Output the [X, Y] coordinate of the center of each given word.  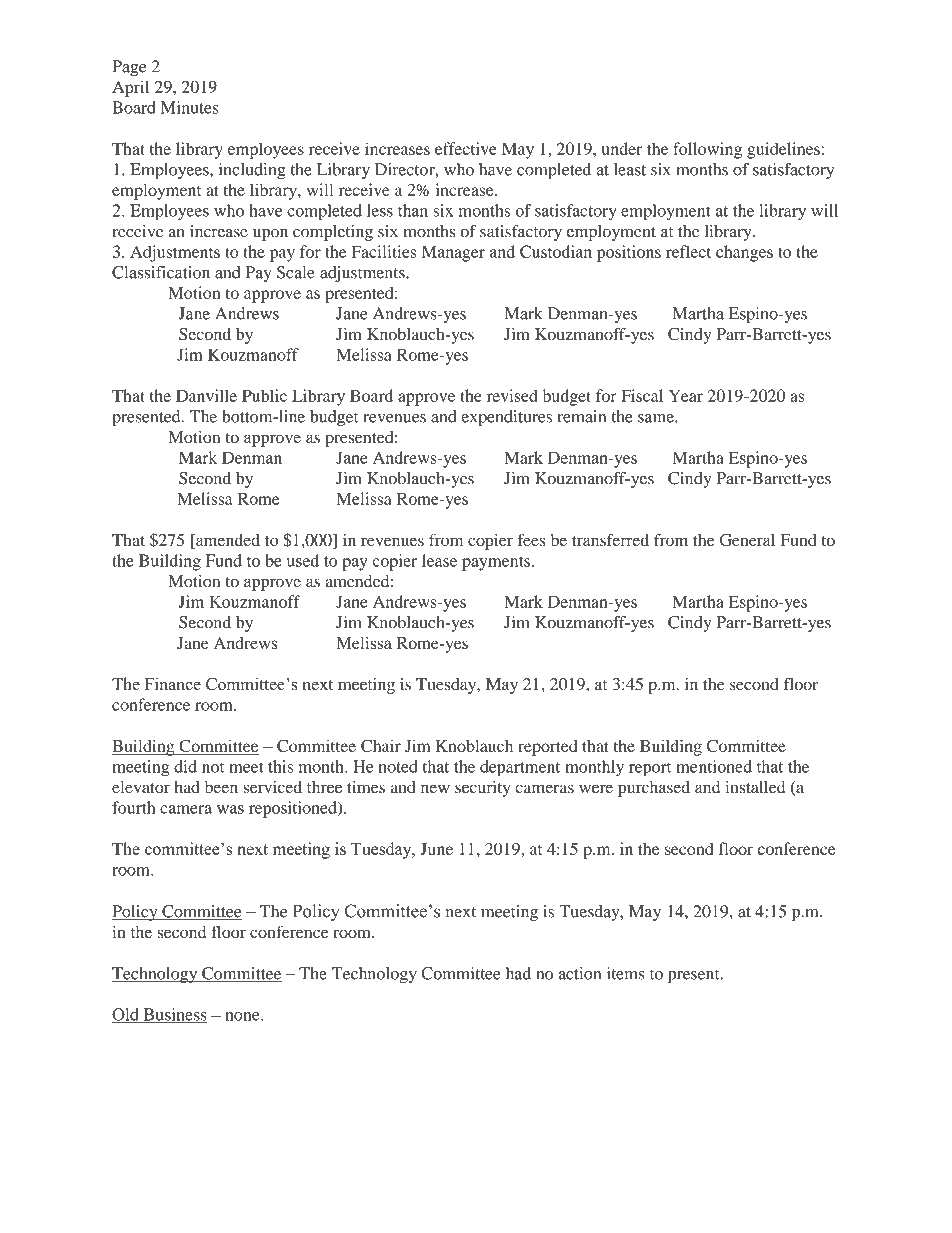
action [580, 973]
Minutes [190, 107]
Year [686, 396]
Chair [381, 745]
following [707, 150]
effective [466, 148]
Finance [173, 684]
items [626, 973]
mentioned [714, 766]
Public [264, 395]
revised [512, 395]
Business [174, 1015]
